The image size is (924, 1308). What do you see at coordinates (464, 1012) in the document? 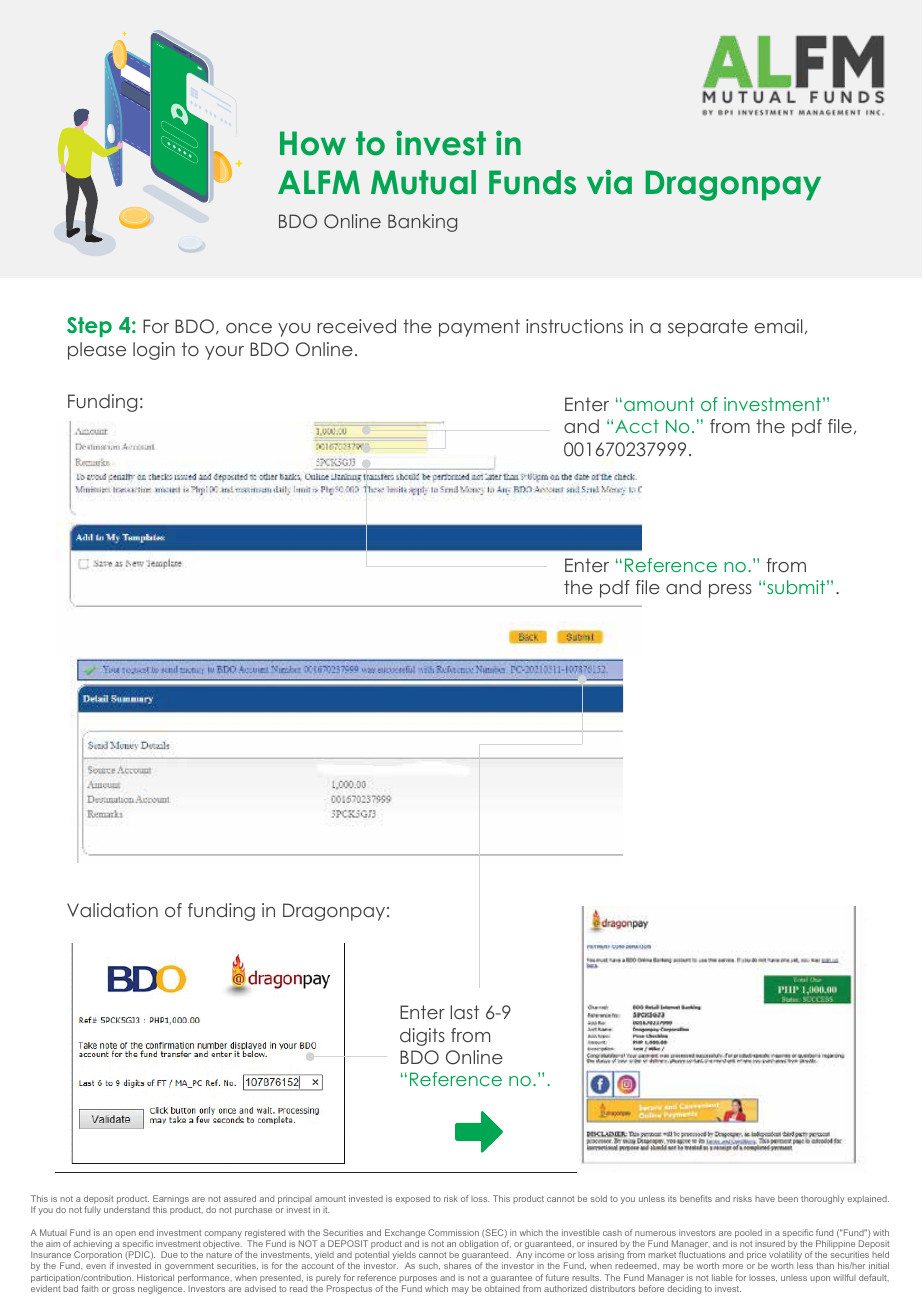
I see `last` at bounding box center [464, 1012].
